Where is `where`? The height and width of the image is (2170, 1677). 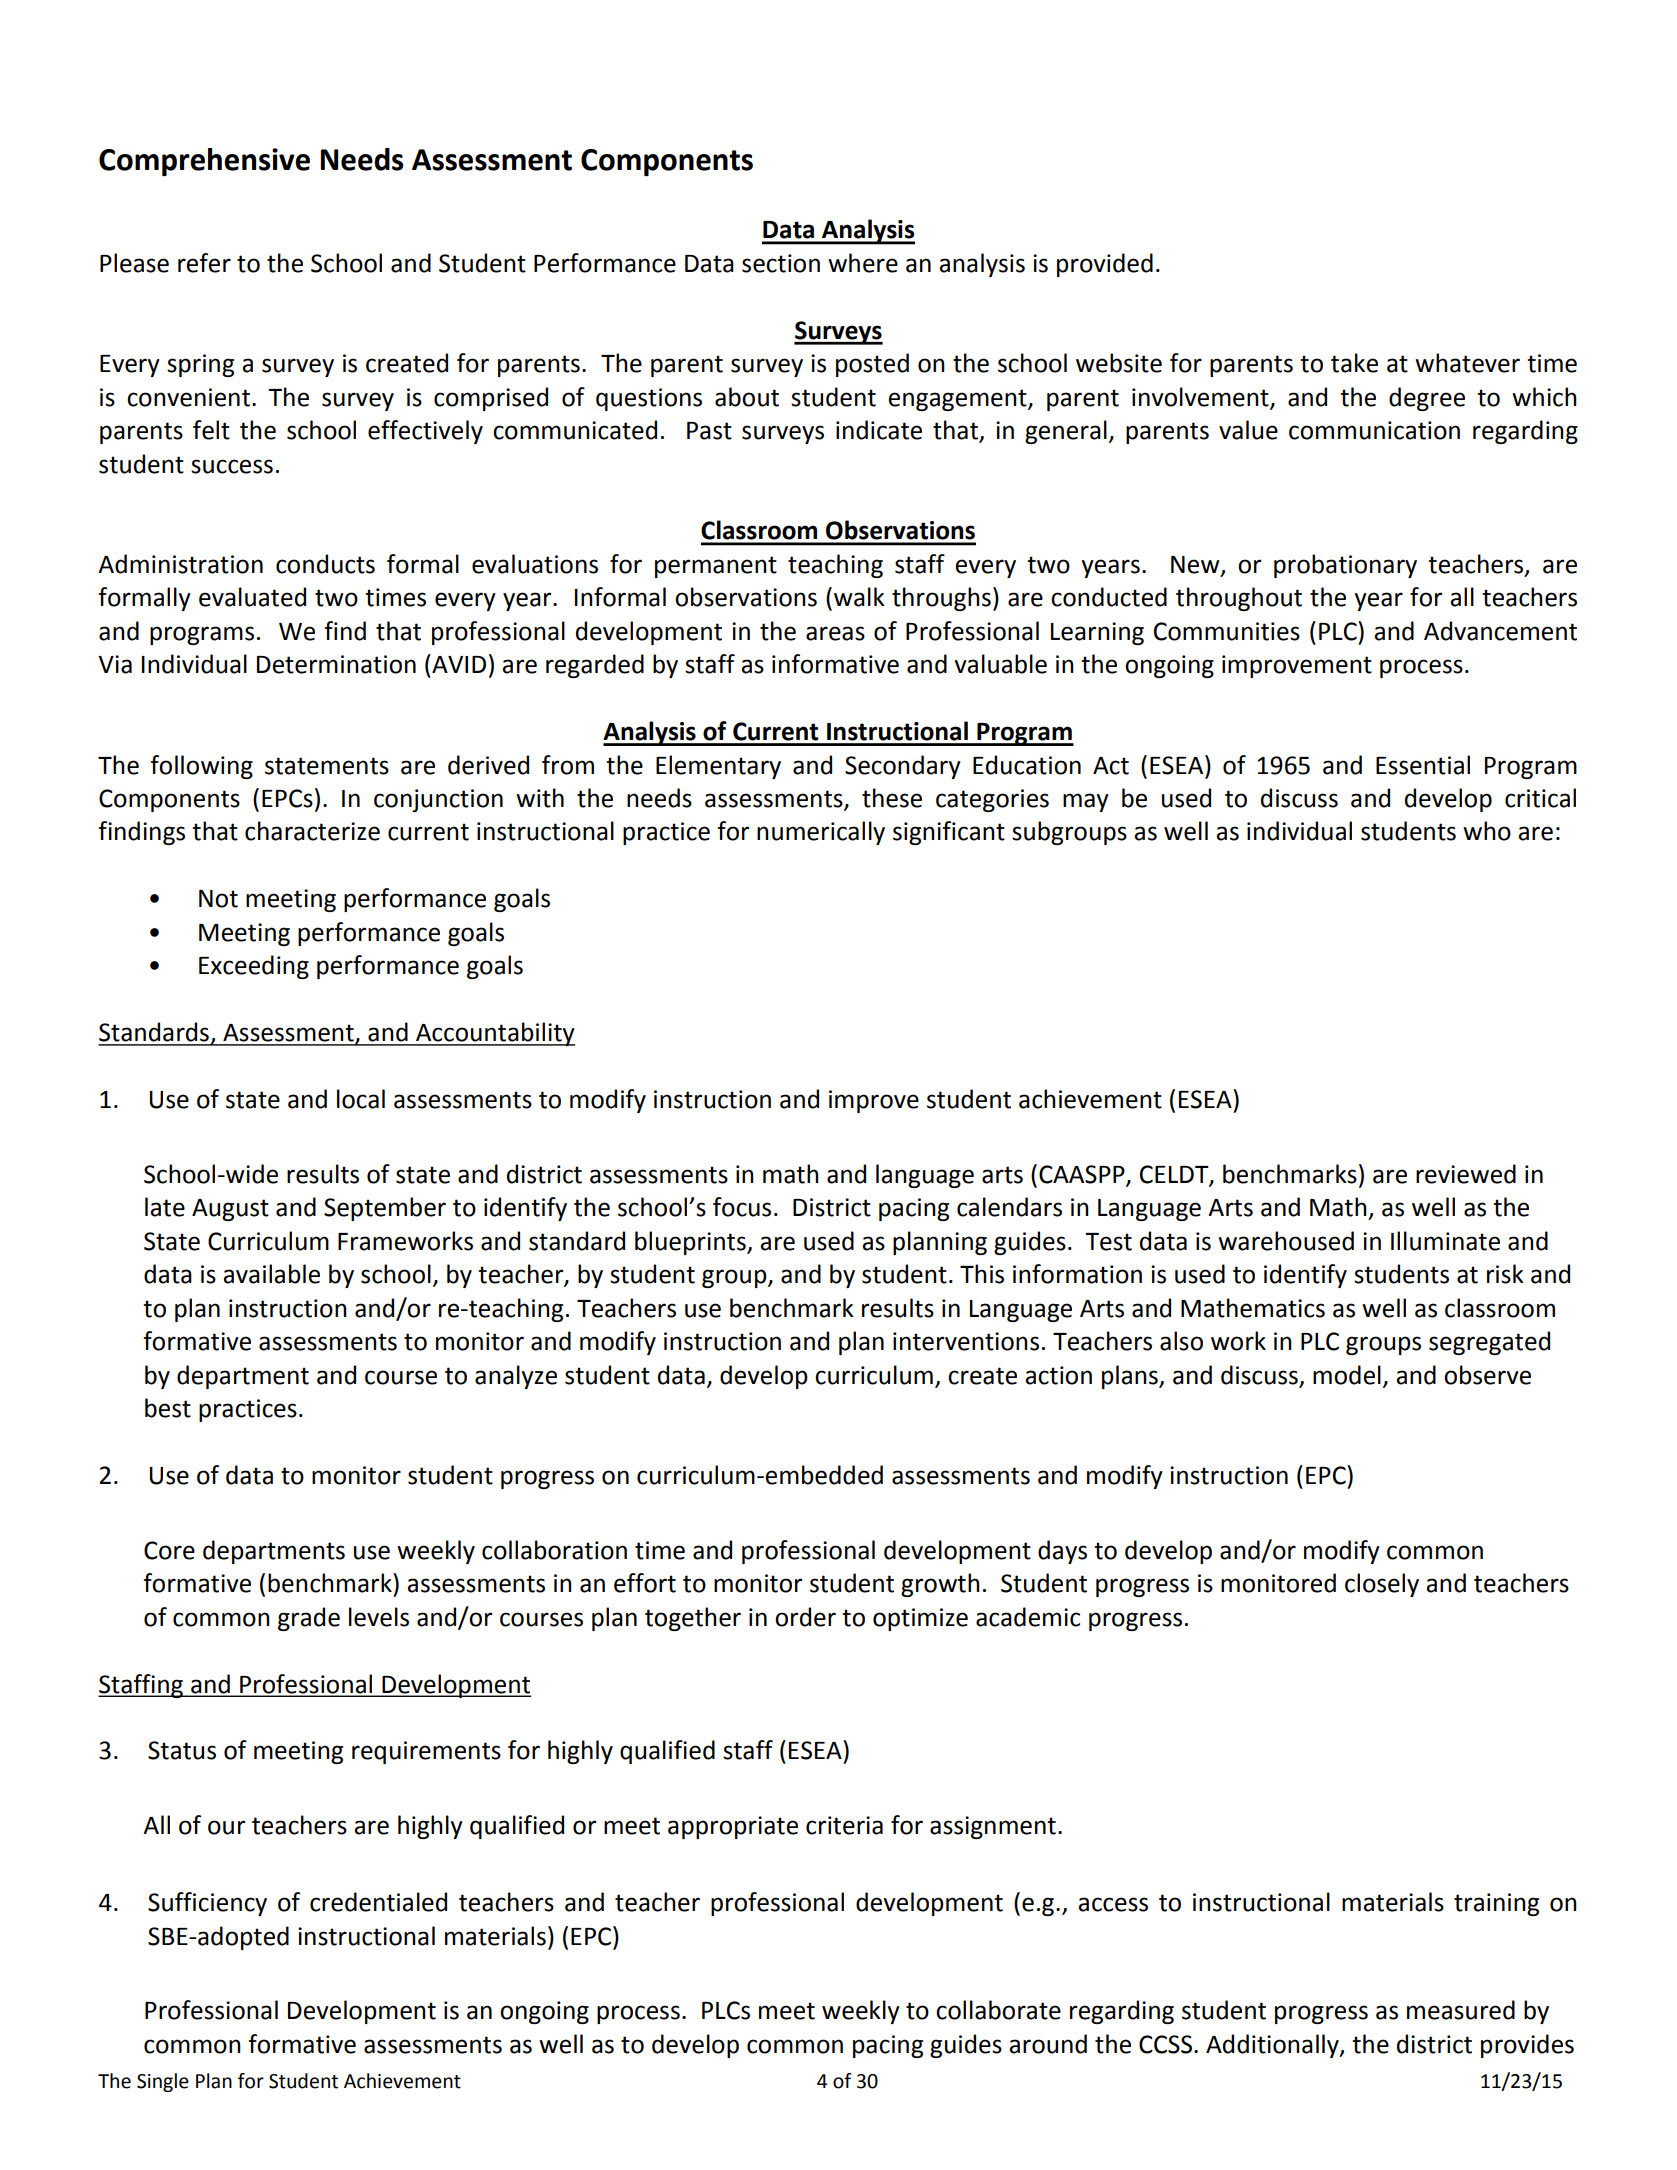
where is located at coordinates (863, 263).
